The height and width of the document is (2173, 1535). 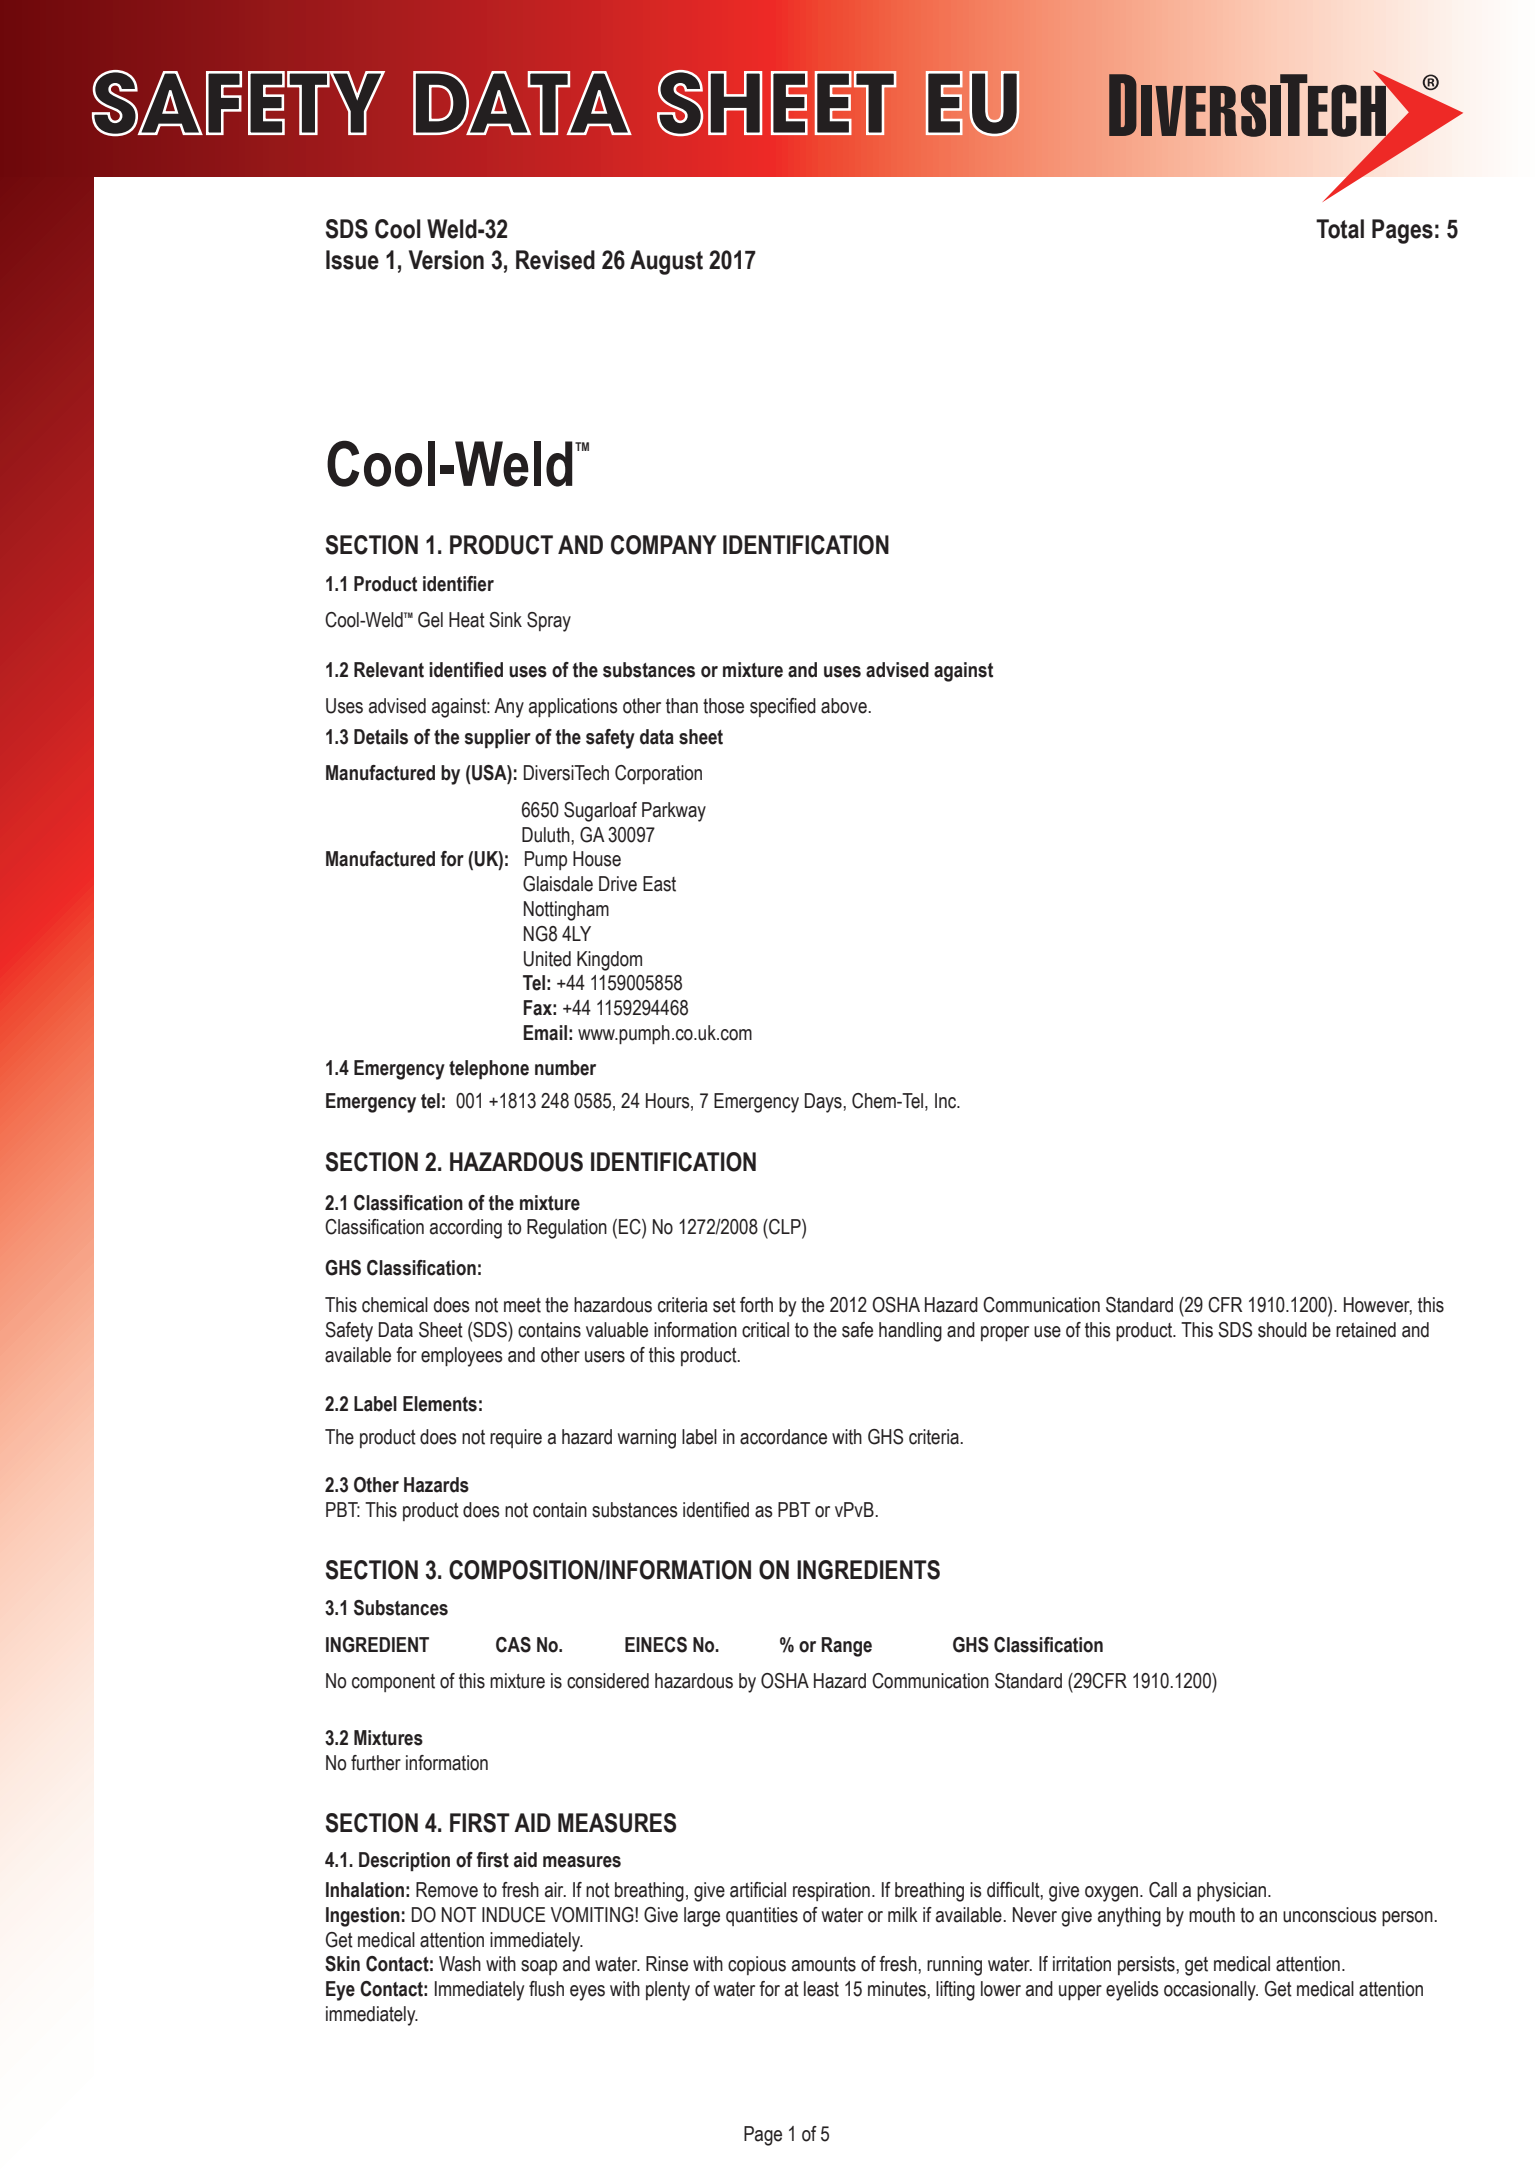 What do you see at coordinates (547, 835) in the document?
I see `Duluth` at bounding box center [547, 835].
